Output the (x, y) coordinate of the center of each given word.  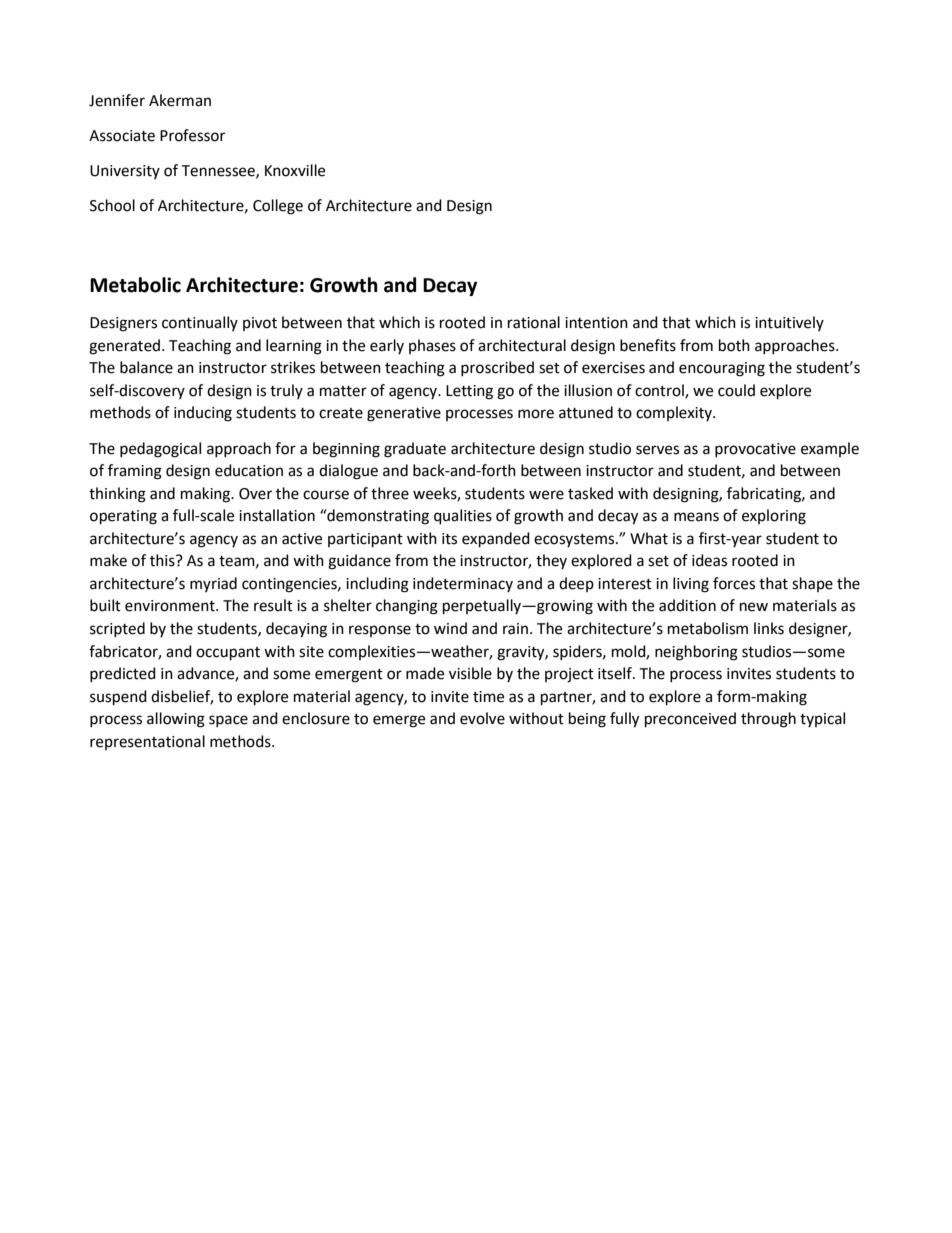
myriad (213, 584)
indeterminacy (463, 584)
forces (734, 583)
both (734, 345)
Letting (469, 392)
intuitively (789, 323)
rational (534, 322)
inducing (203, 414)
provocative (755, 450)
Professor (192, 135)
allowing (176, 720)
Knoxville (295, 170)
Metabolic (135, 285)
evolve (482, 718)
